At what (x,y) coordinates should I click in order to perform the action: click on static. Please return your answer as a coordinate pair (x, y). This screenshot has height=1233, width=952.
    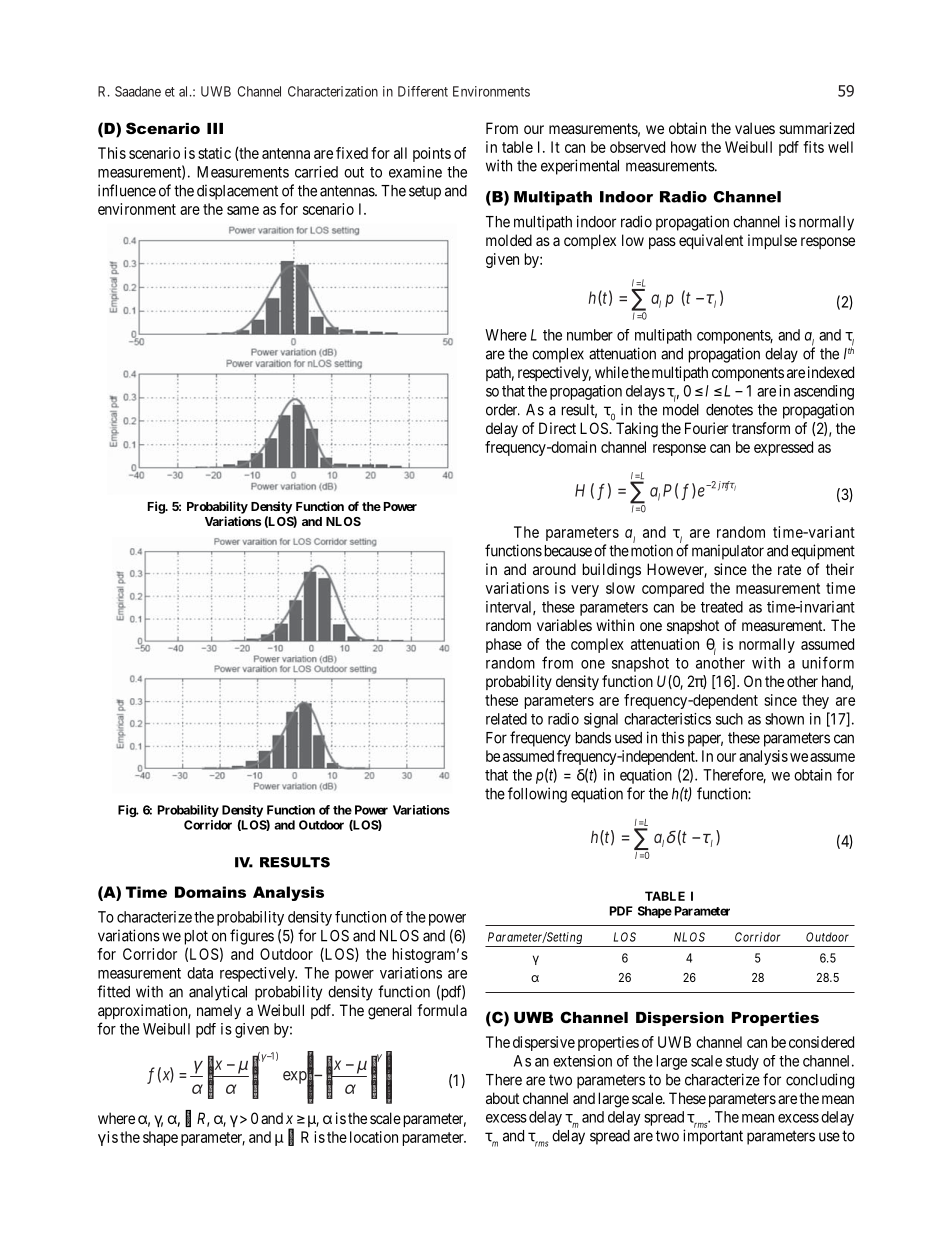
    Looking at the image, I should click on (214, 153).
